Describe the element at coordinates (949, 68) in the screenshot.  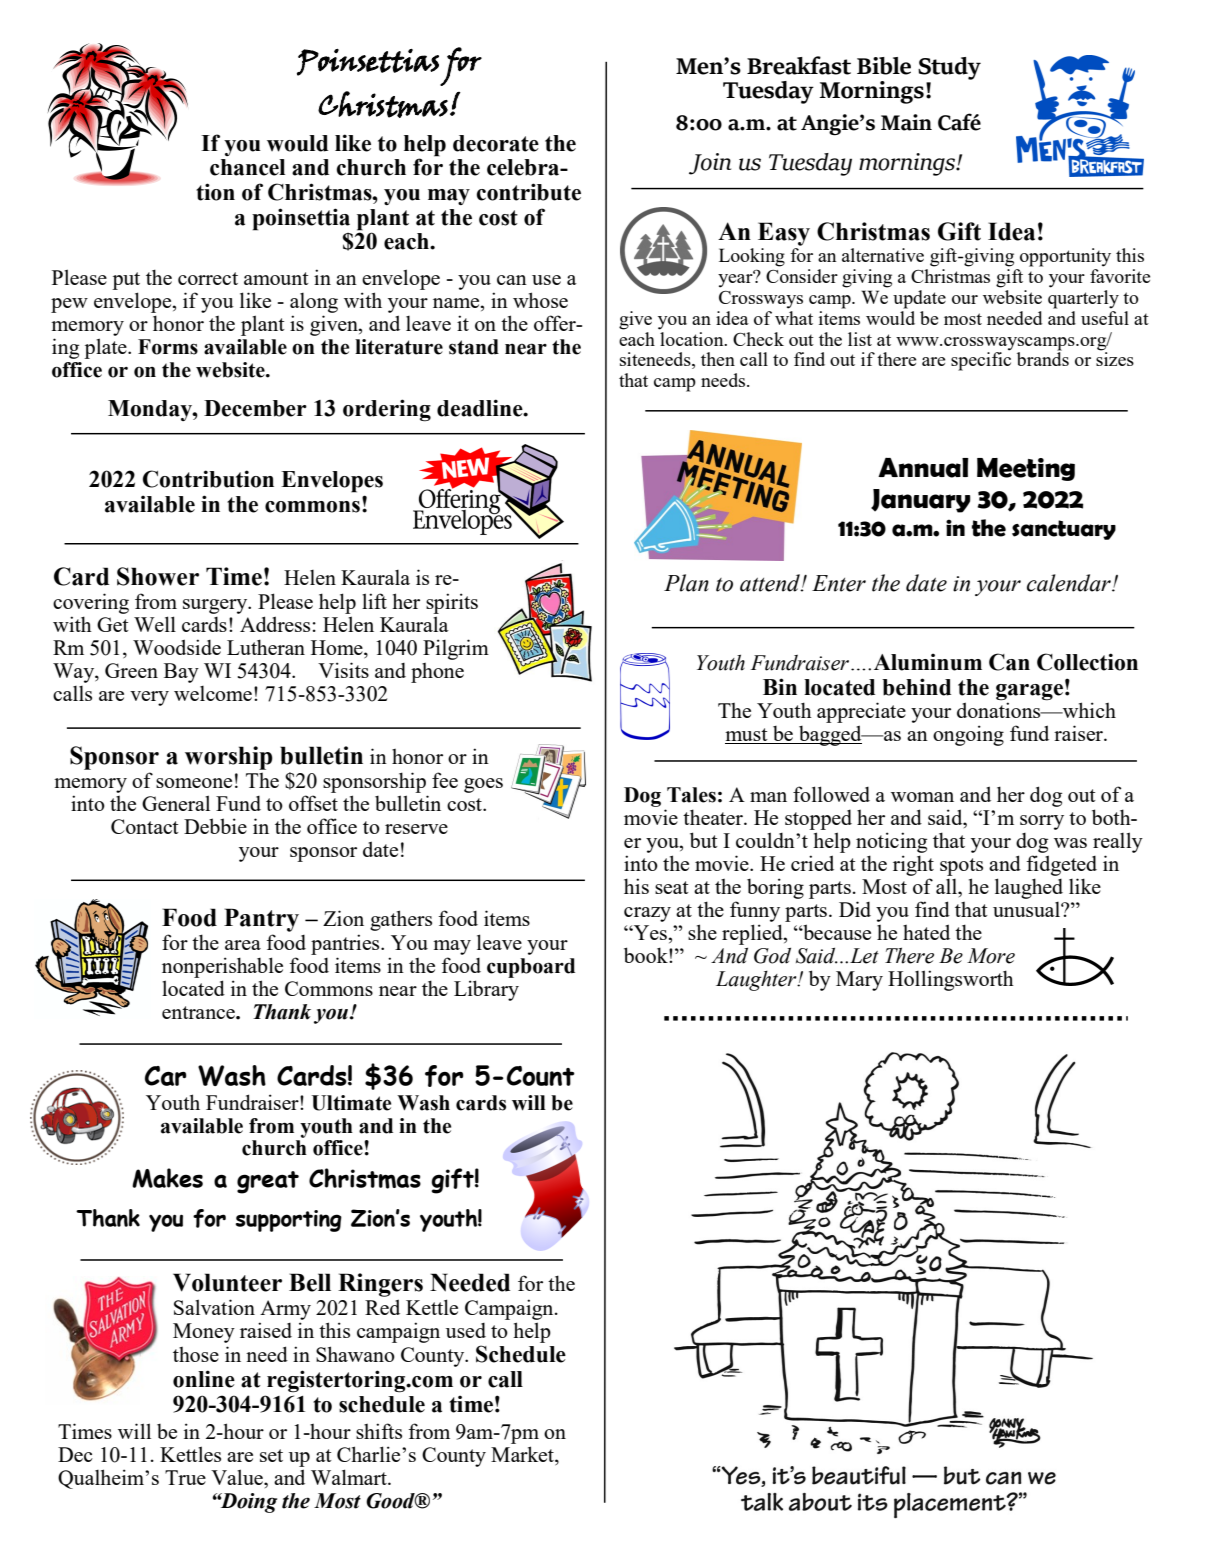
I see `Study` at that location.
